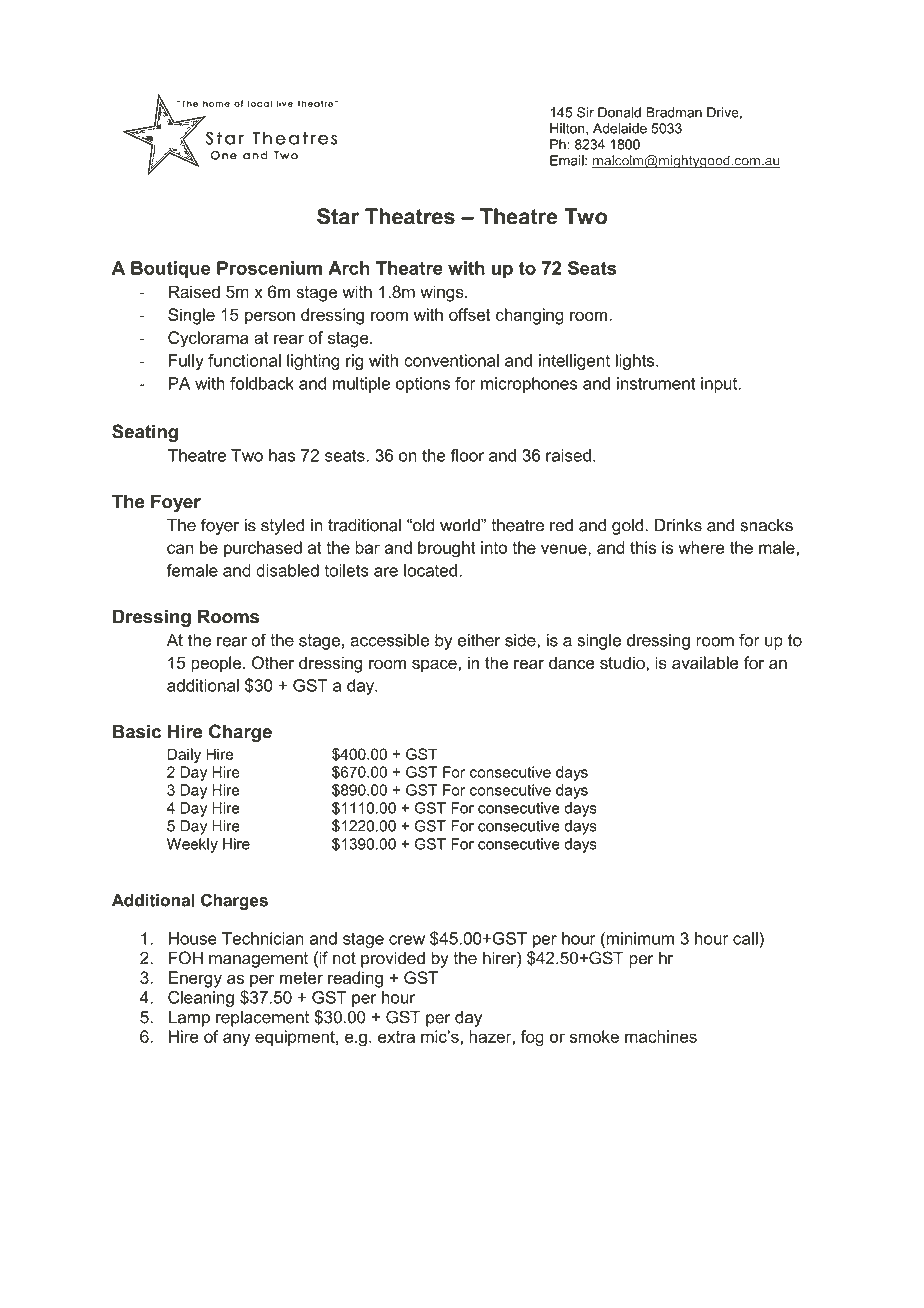 The image size is (924, 1308). I want to click on Cleaning, so click(201, 999).
